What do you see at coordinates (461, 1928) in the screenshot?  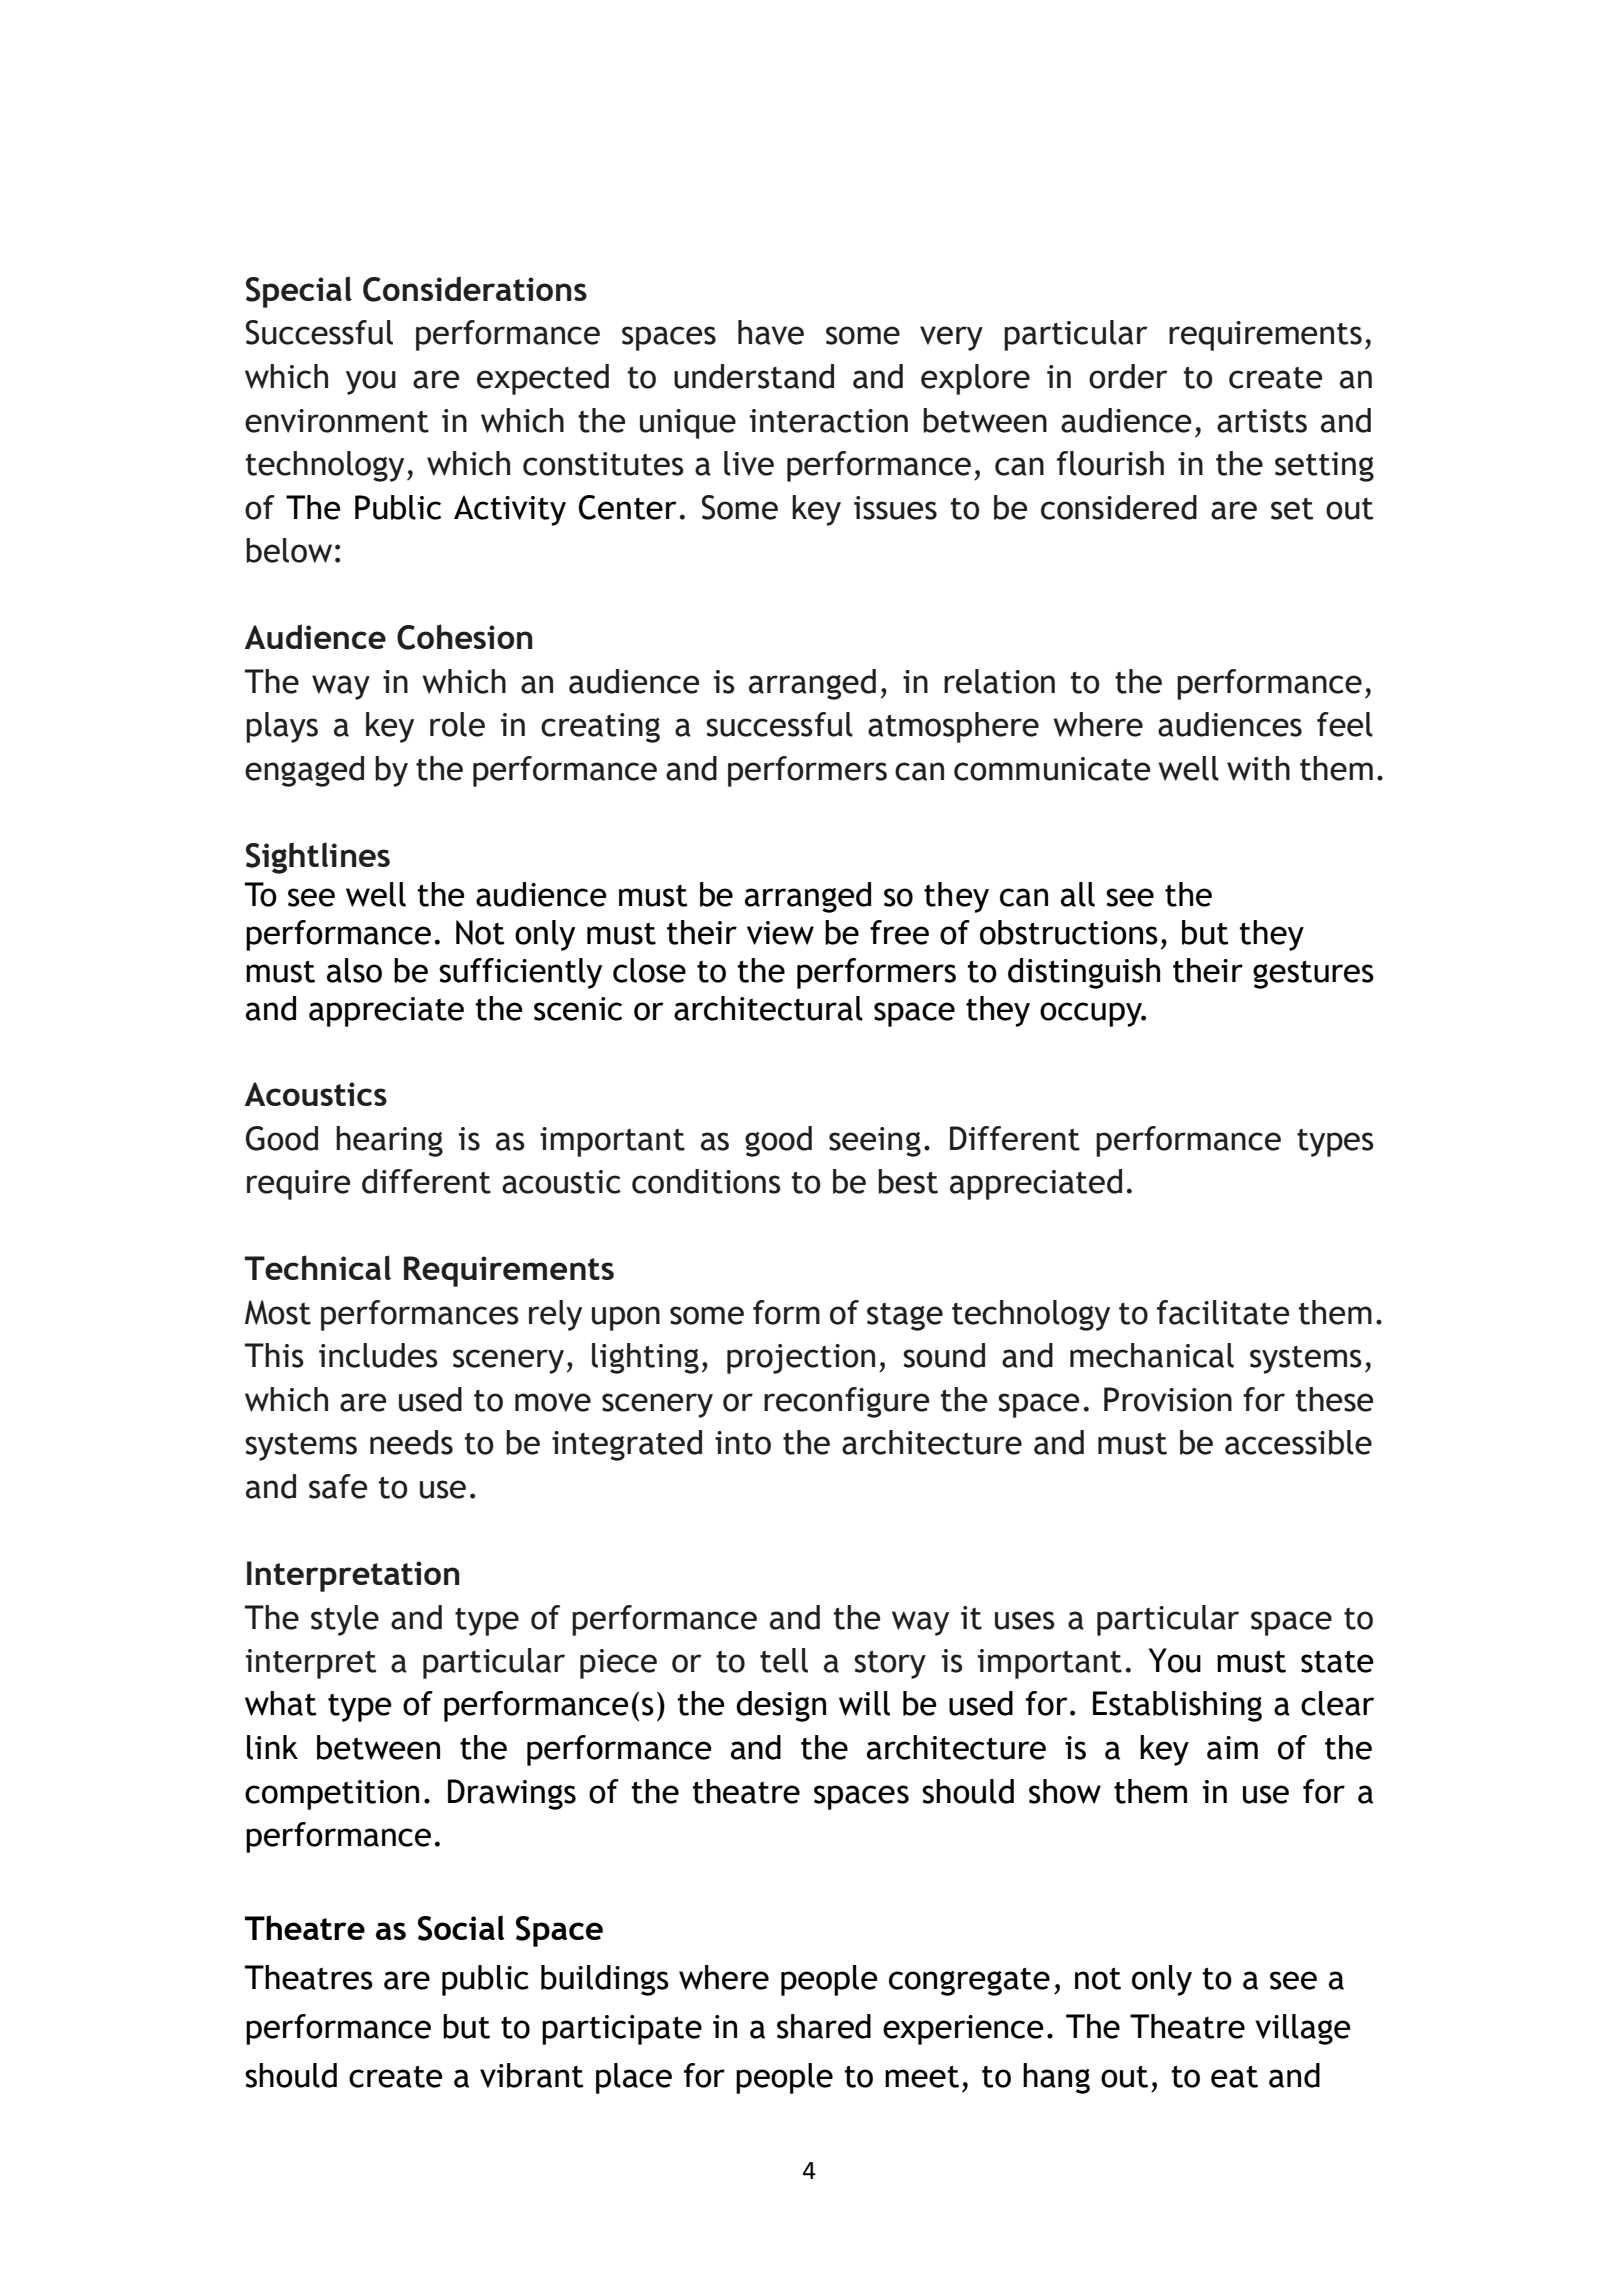 I see `Social` at bounding box center [461, 1928].
